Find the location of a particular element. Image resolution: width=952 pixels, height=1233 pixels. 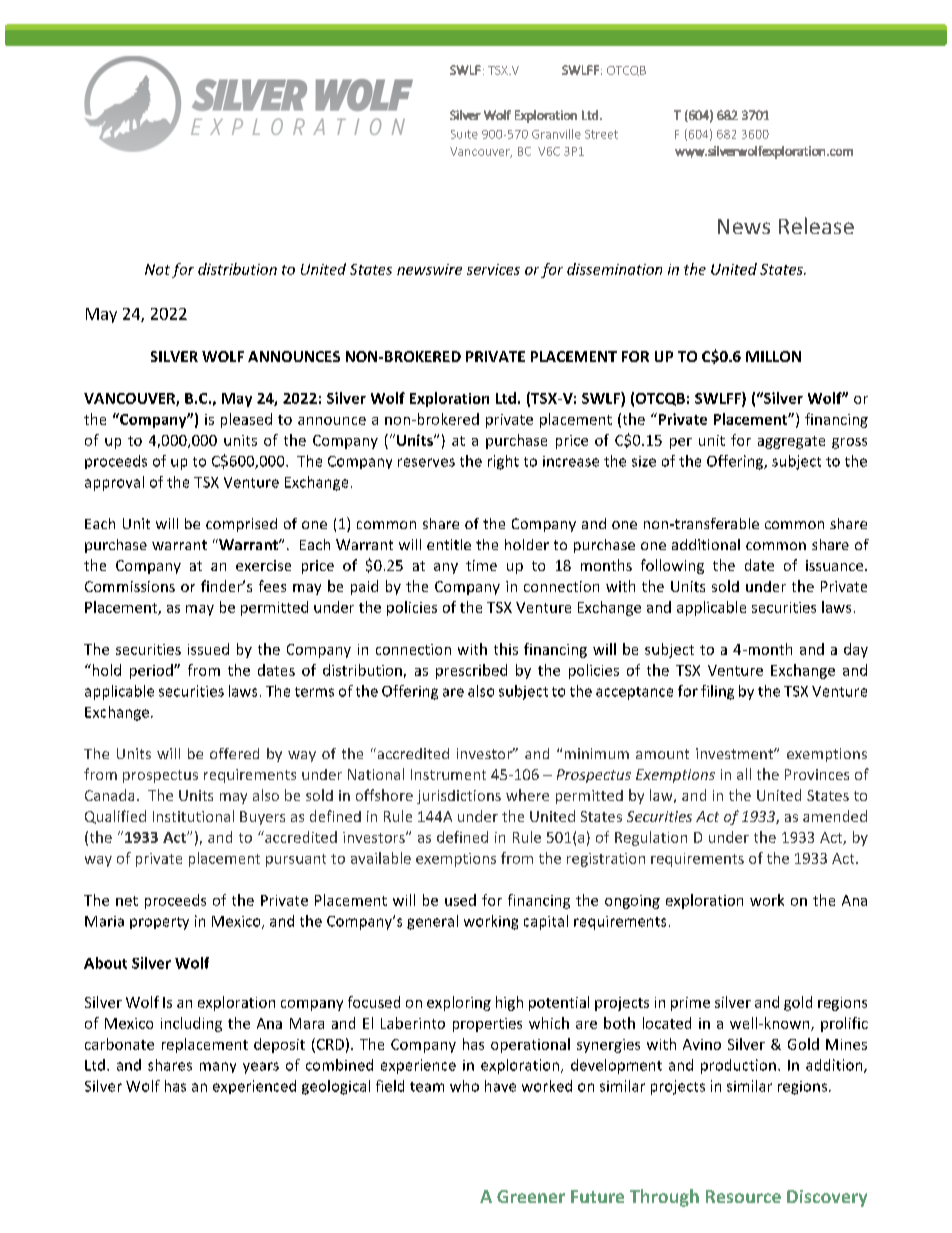

Release is located at coordinates (816, 225).
